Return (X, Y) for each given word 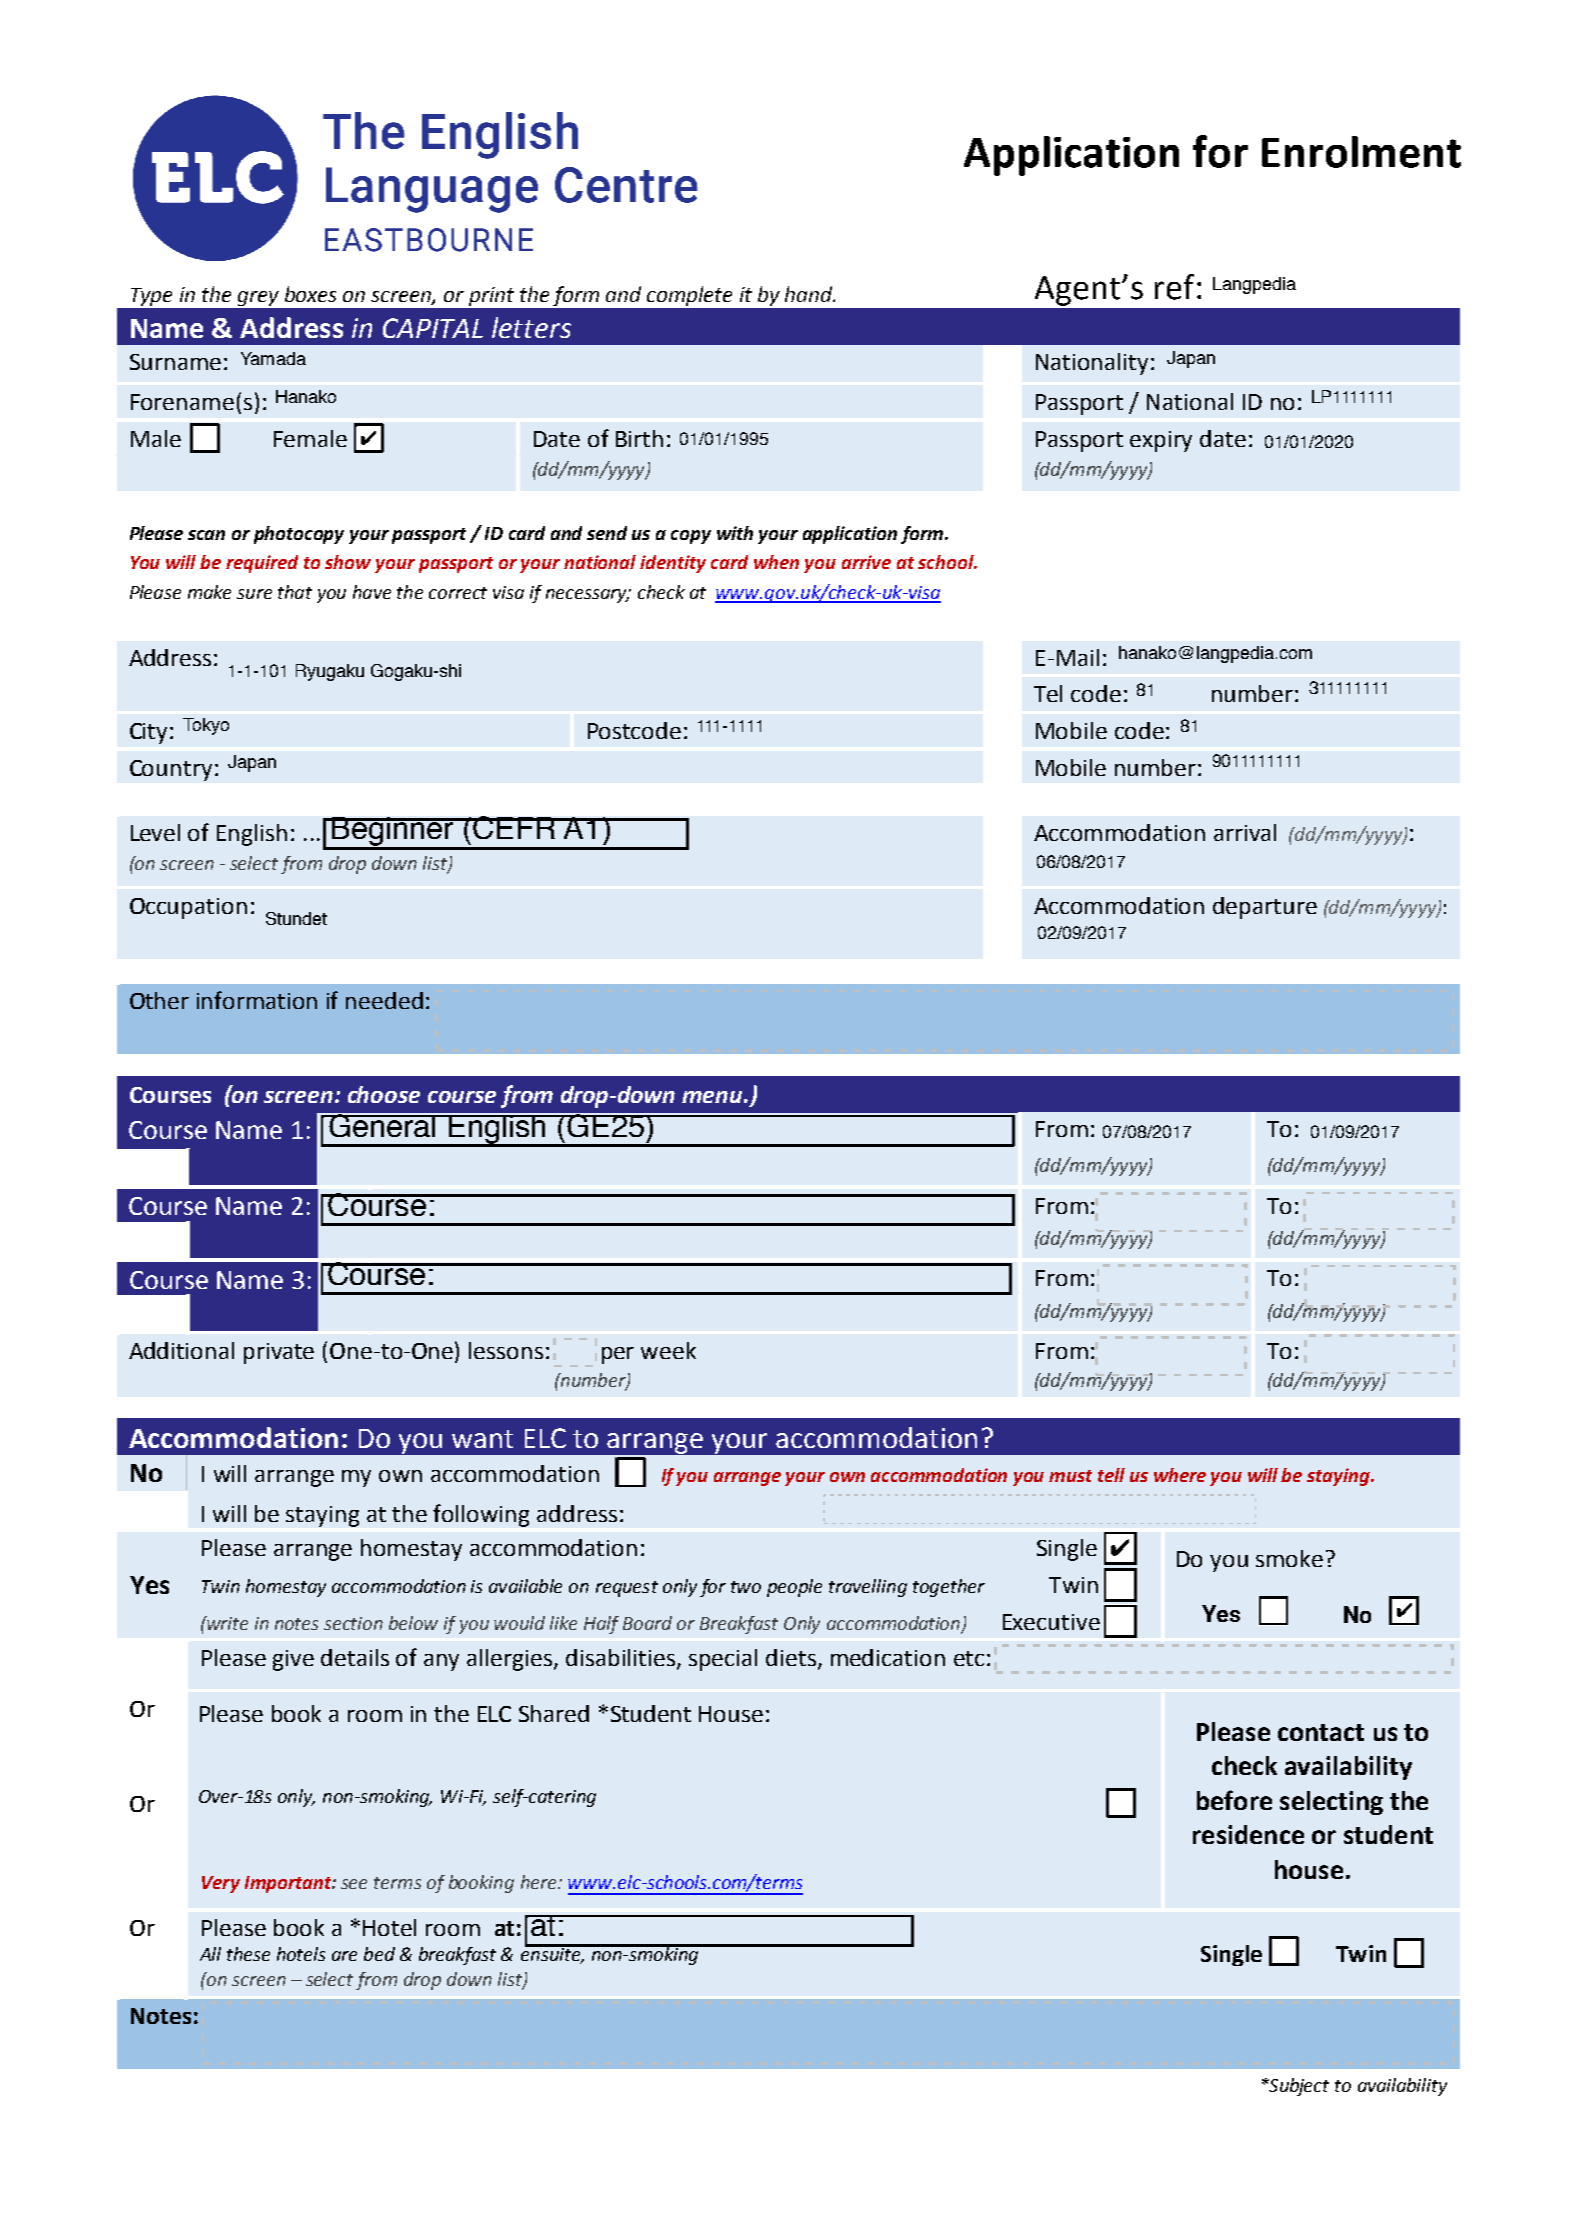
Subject (1298, 2087)
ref (1174, 287)
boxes (310, 294)
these (248, 1954)
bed (379, 1954)
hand (810, 294)
